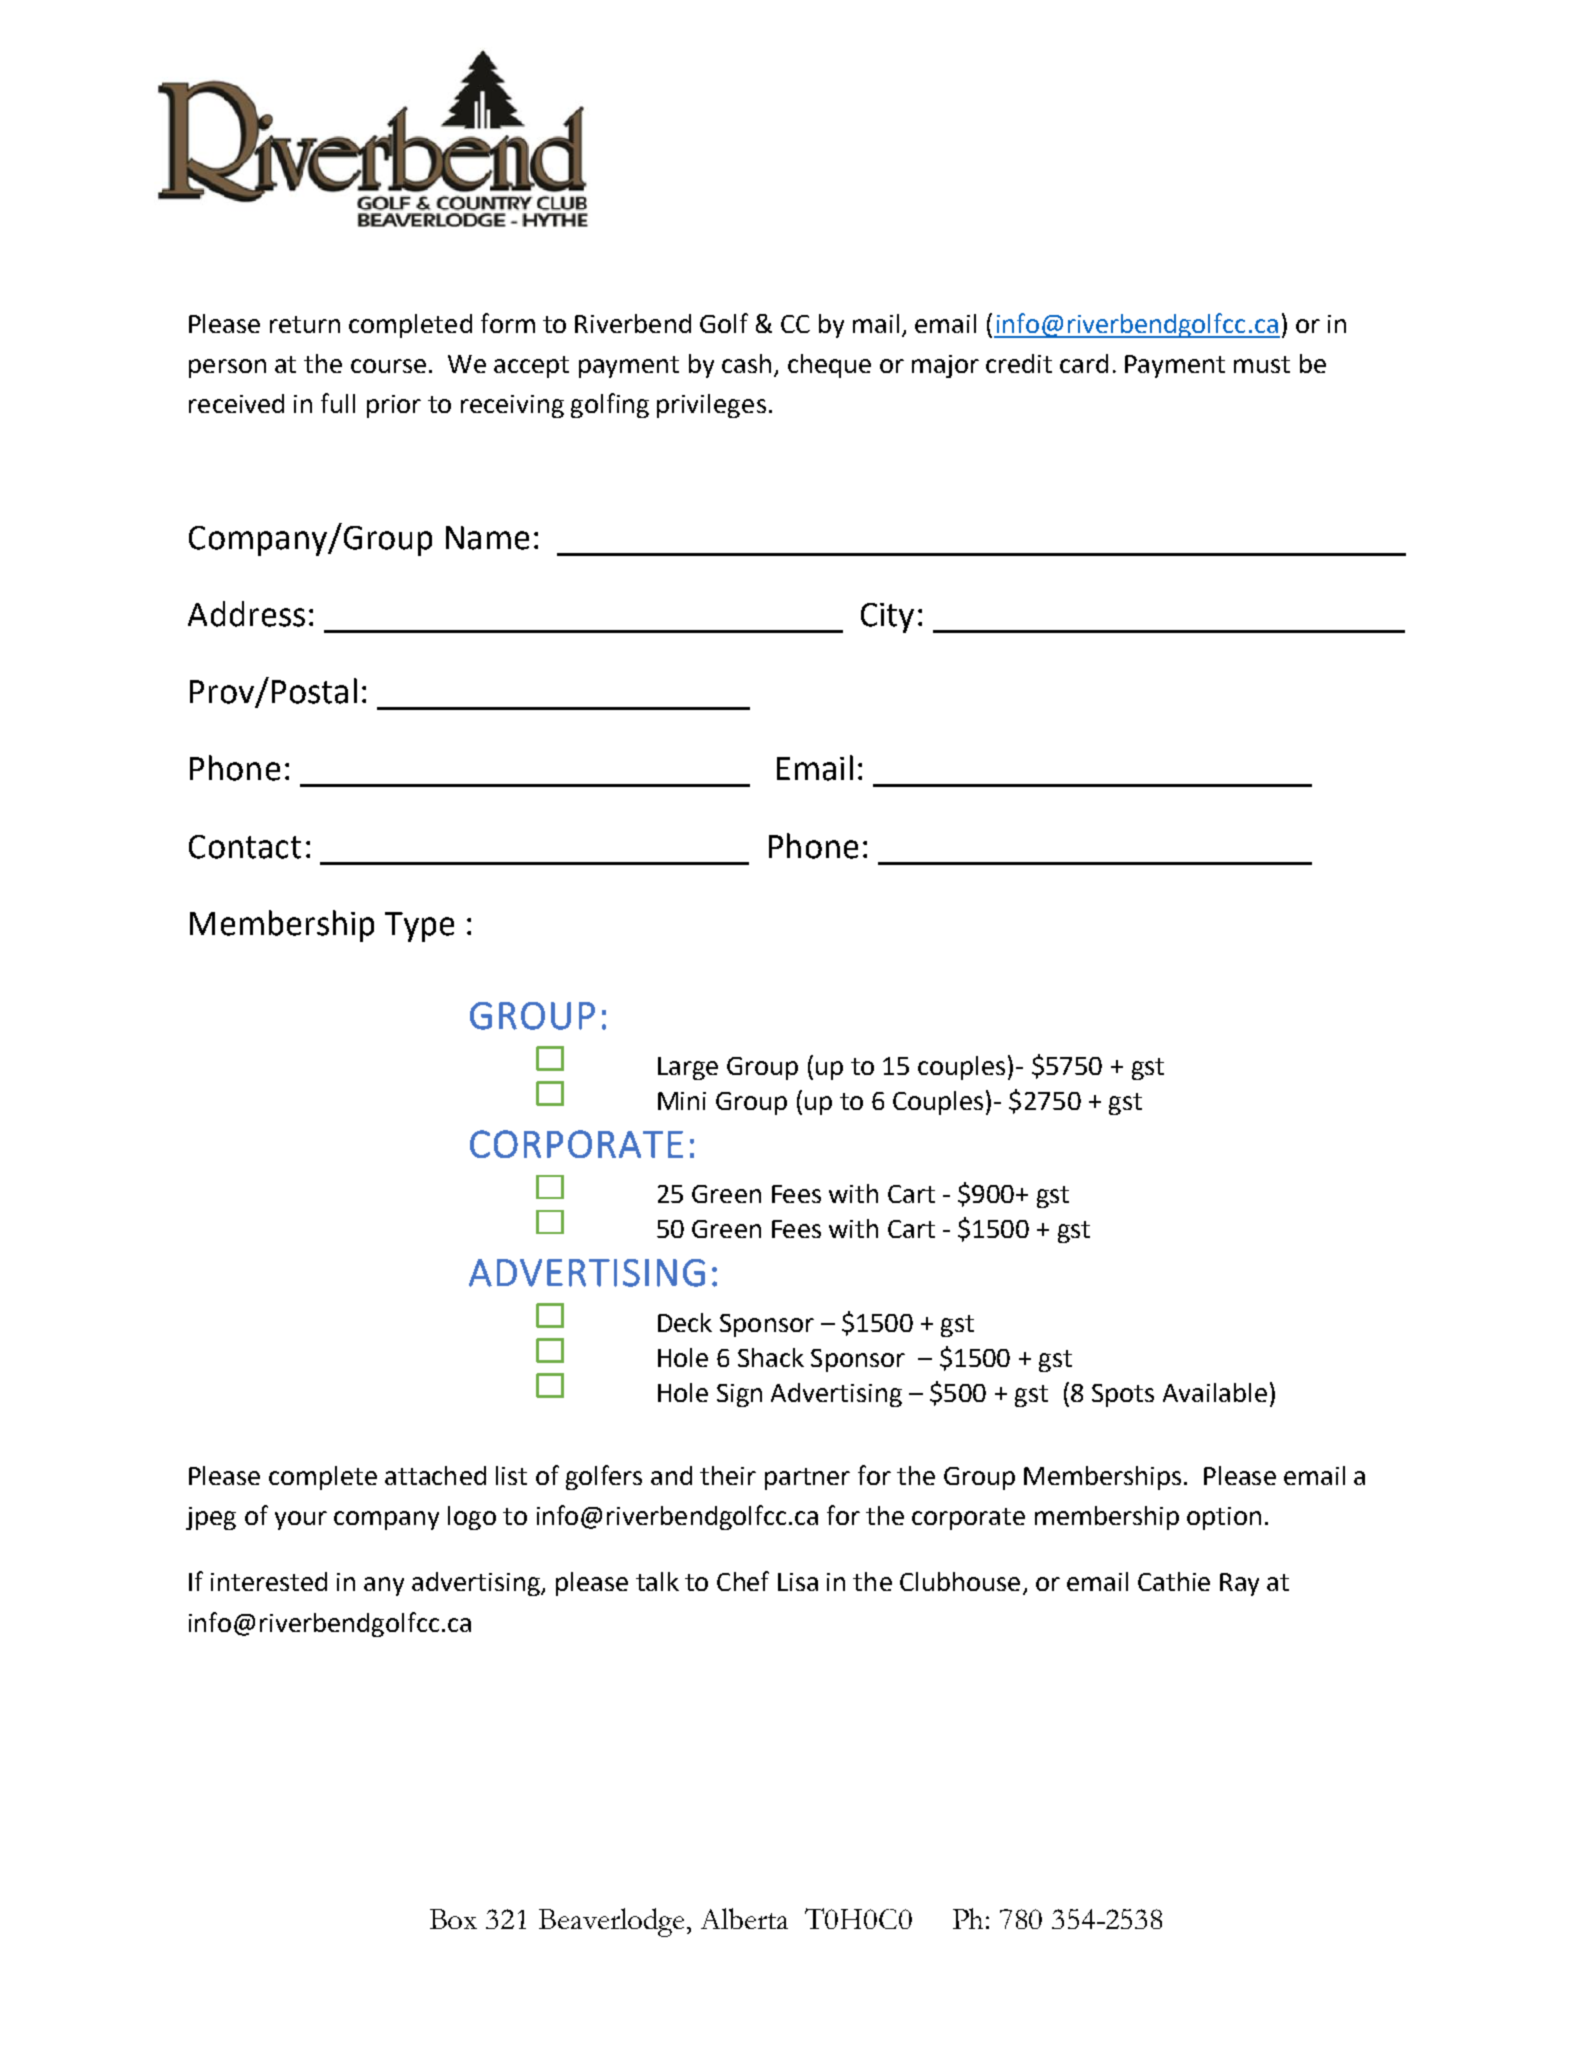 This screenshot has height=2061, width=1592. What do you see at coordinates (1174, 1581) in the screenshot?
I see `Cathie` at bounding box center [1174, 1581].
